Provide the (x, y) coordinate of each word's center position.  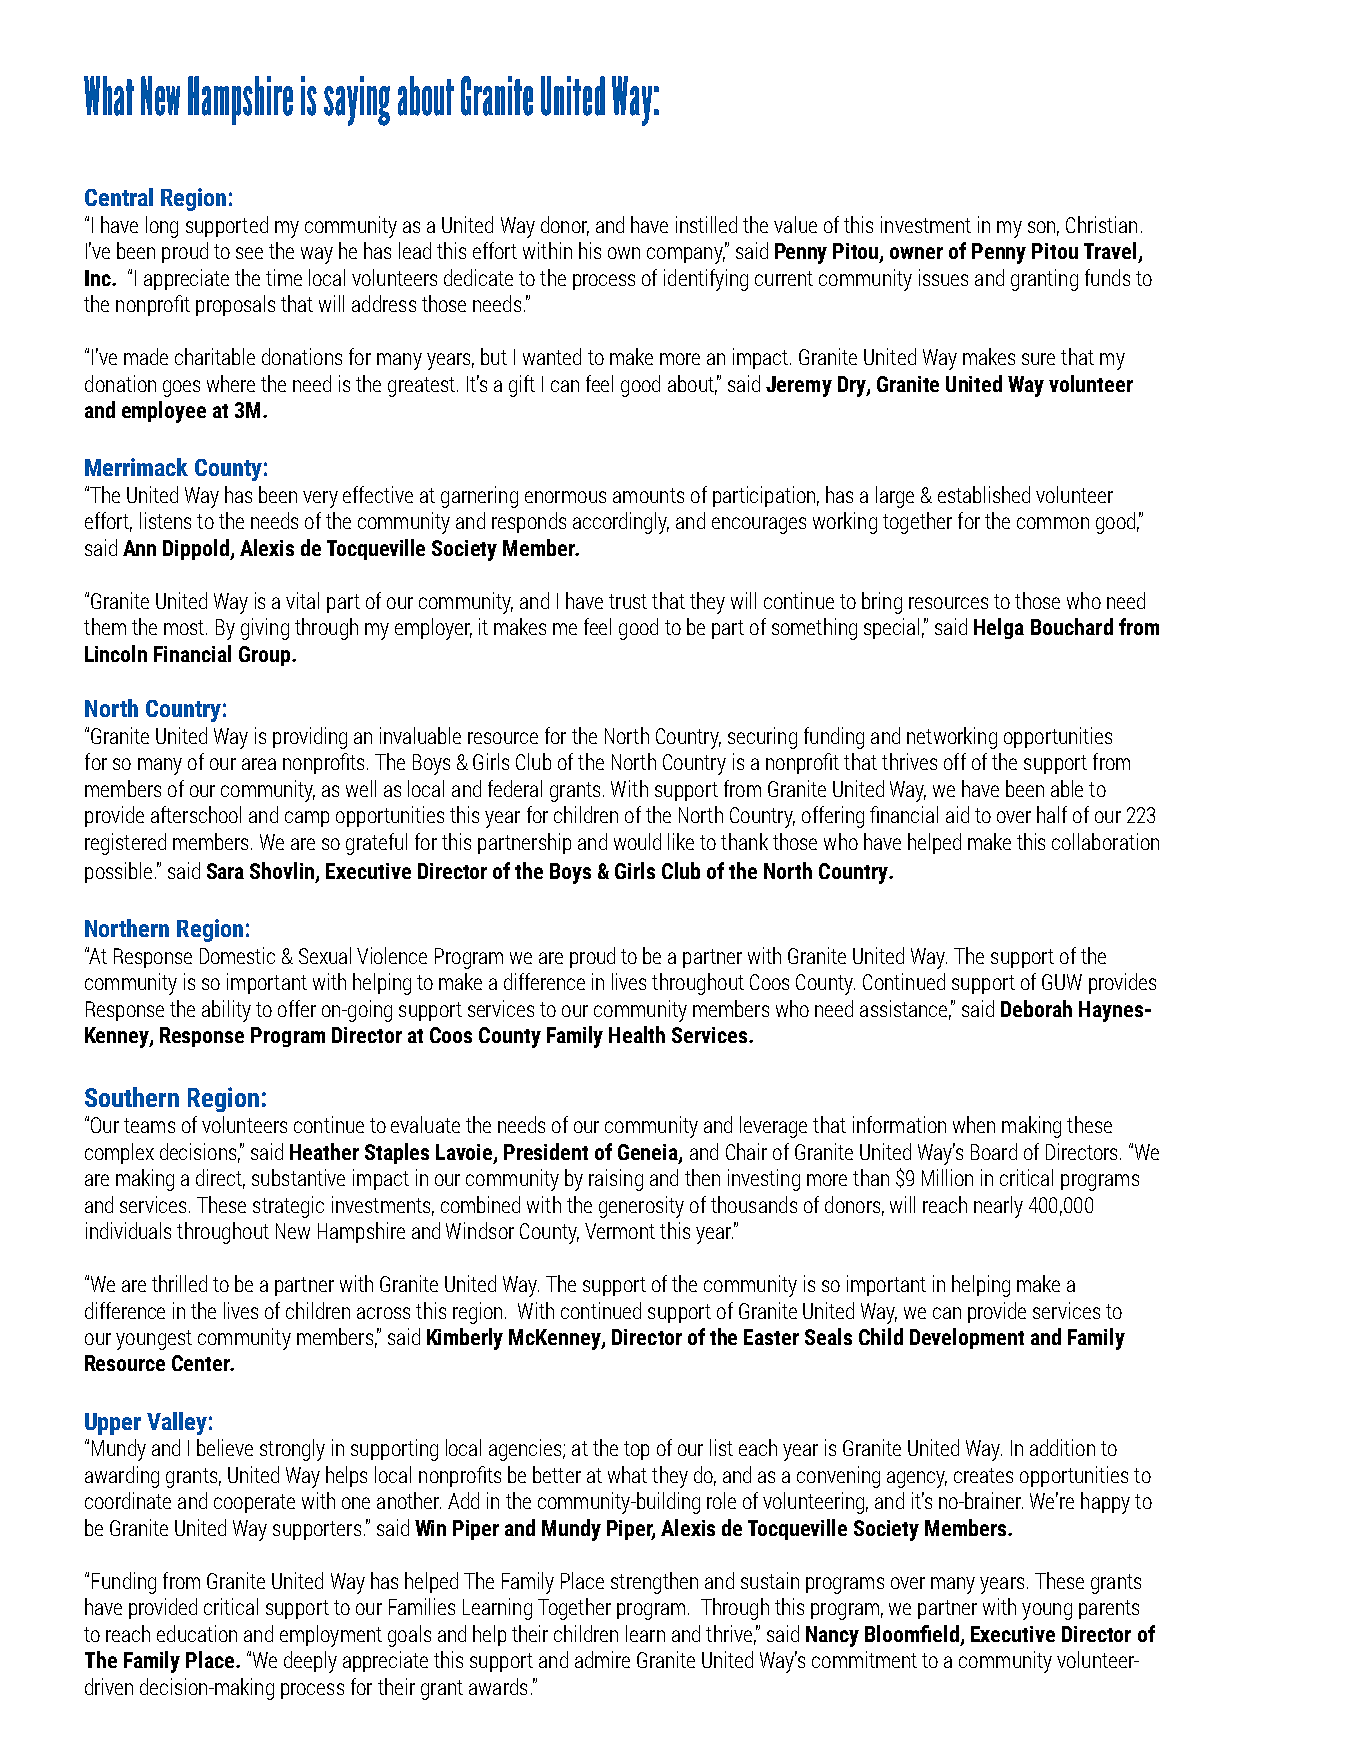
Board (994, 1151)
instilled (706, 224)
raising (616, 1180)
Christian (1101, 224)
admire (602, 1659)
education (197, 1633)
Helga (999, 628)
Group (266, 656)
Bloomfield (912, 1633)
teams (149, 1125)
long (162, 227)
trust (628, 601)
